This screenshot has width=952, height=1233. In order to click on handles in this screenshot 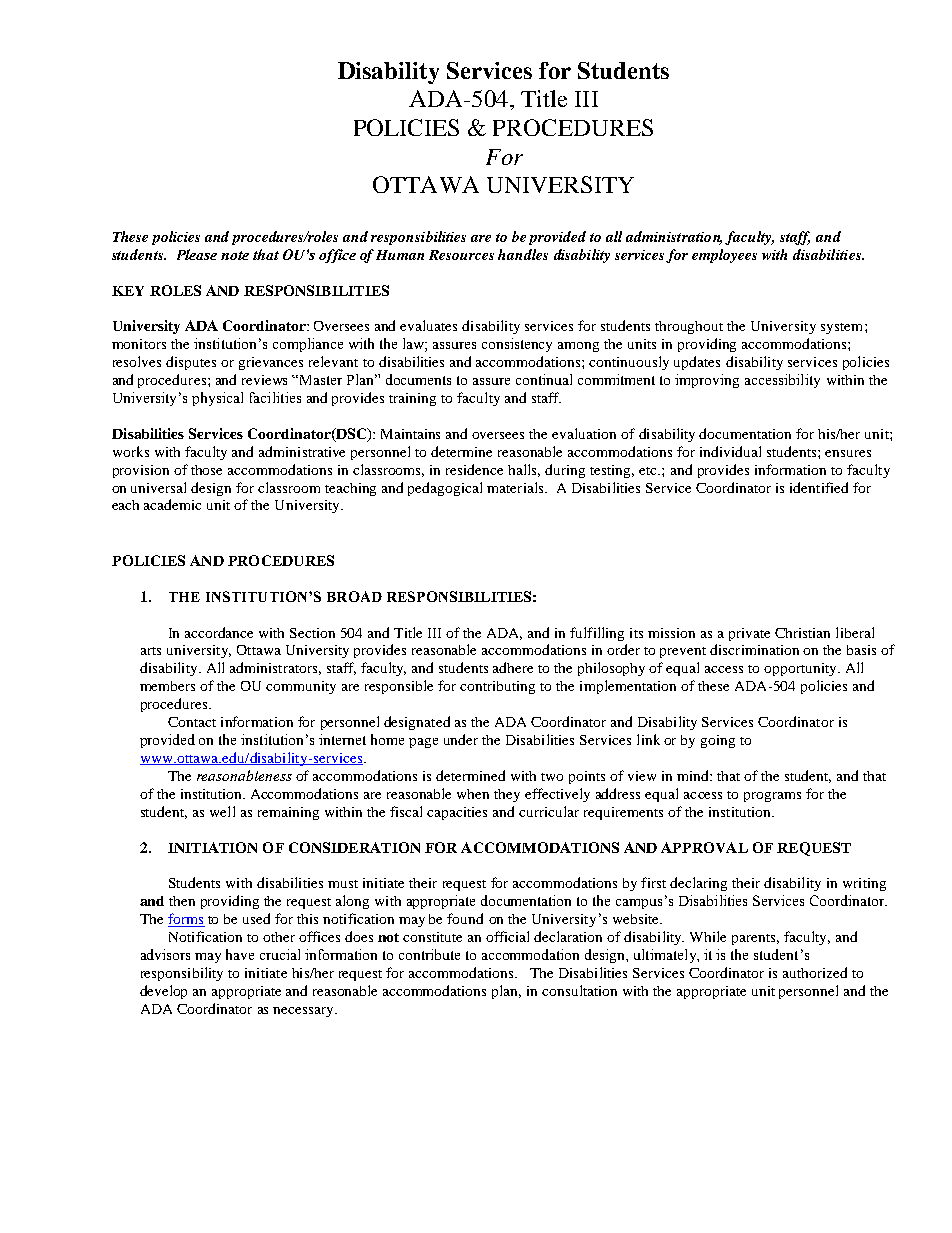, I will do `click(523, 254)`.
